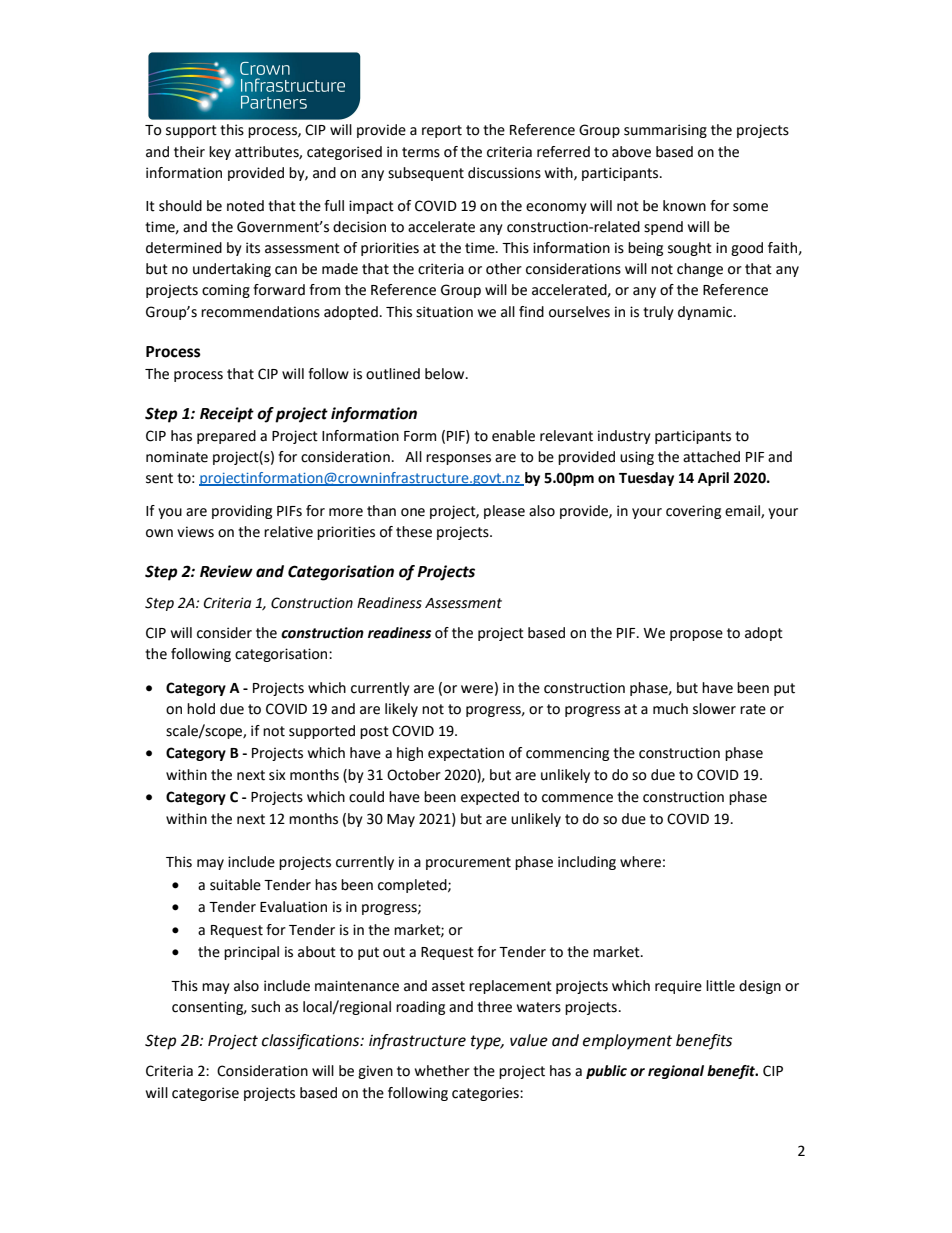 The image size is (952, 1233). I want to click on employment, so click(627, 1042).
